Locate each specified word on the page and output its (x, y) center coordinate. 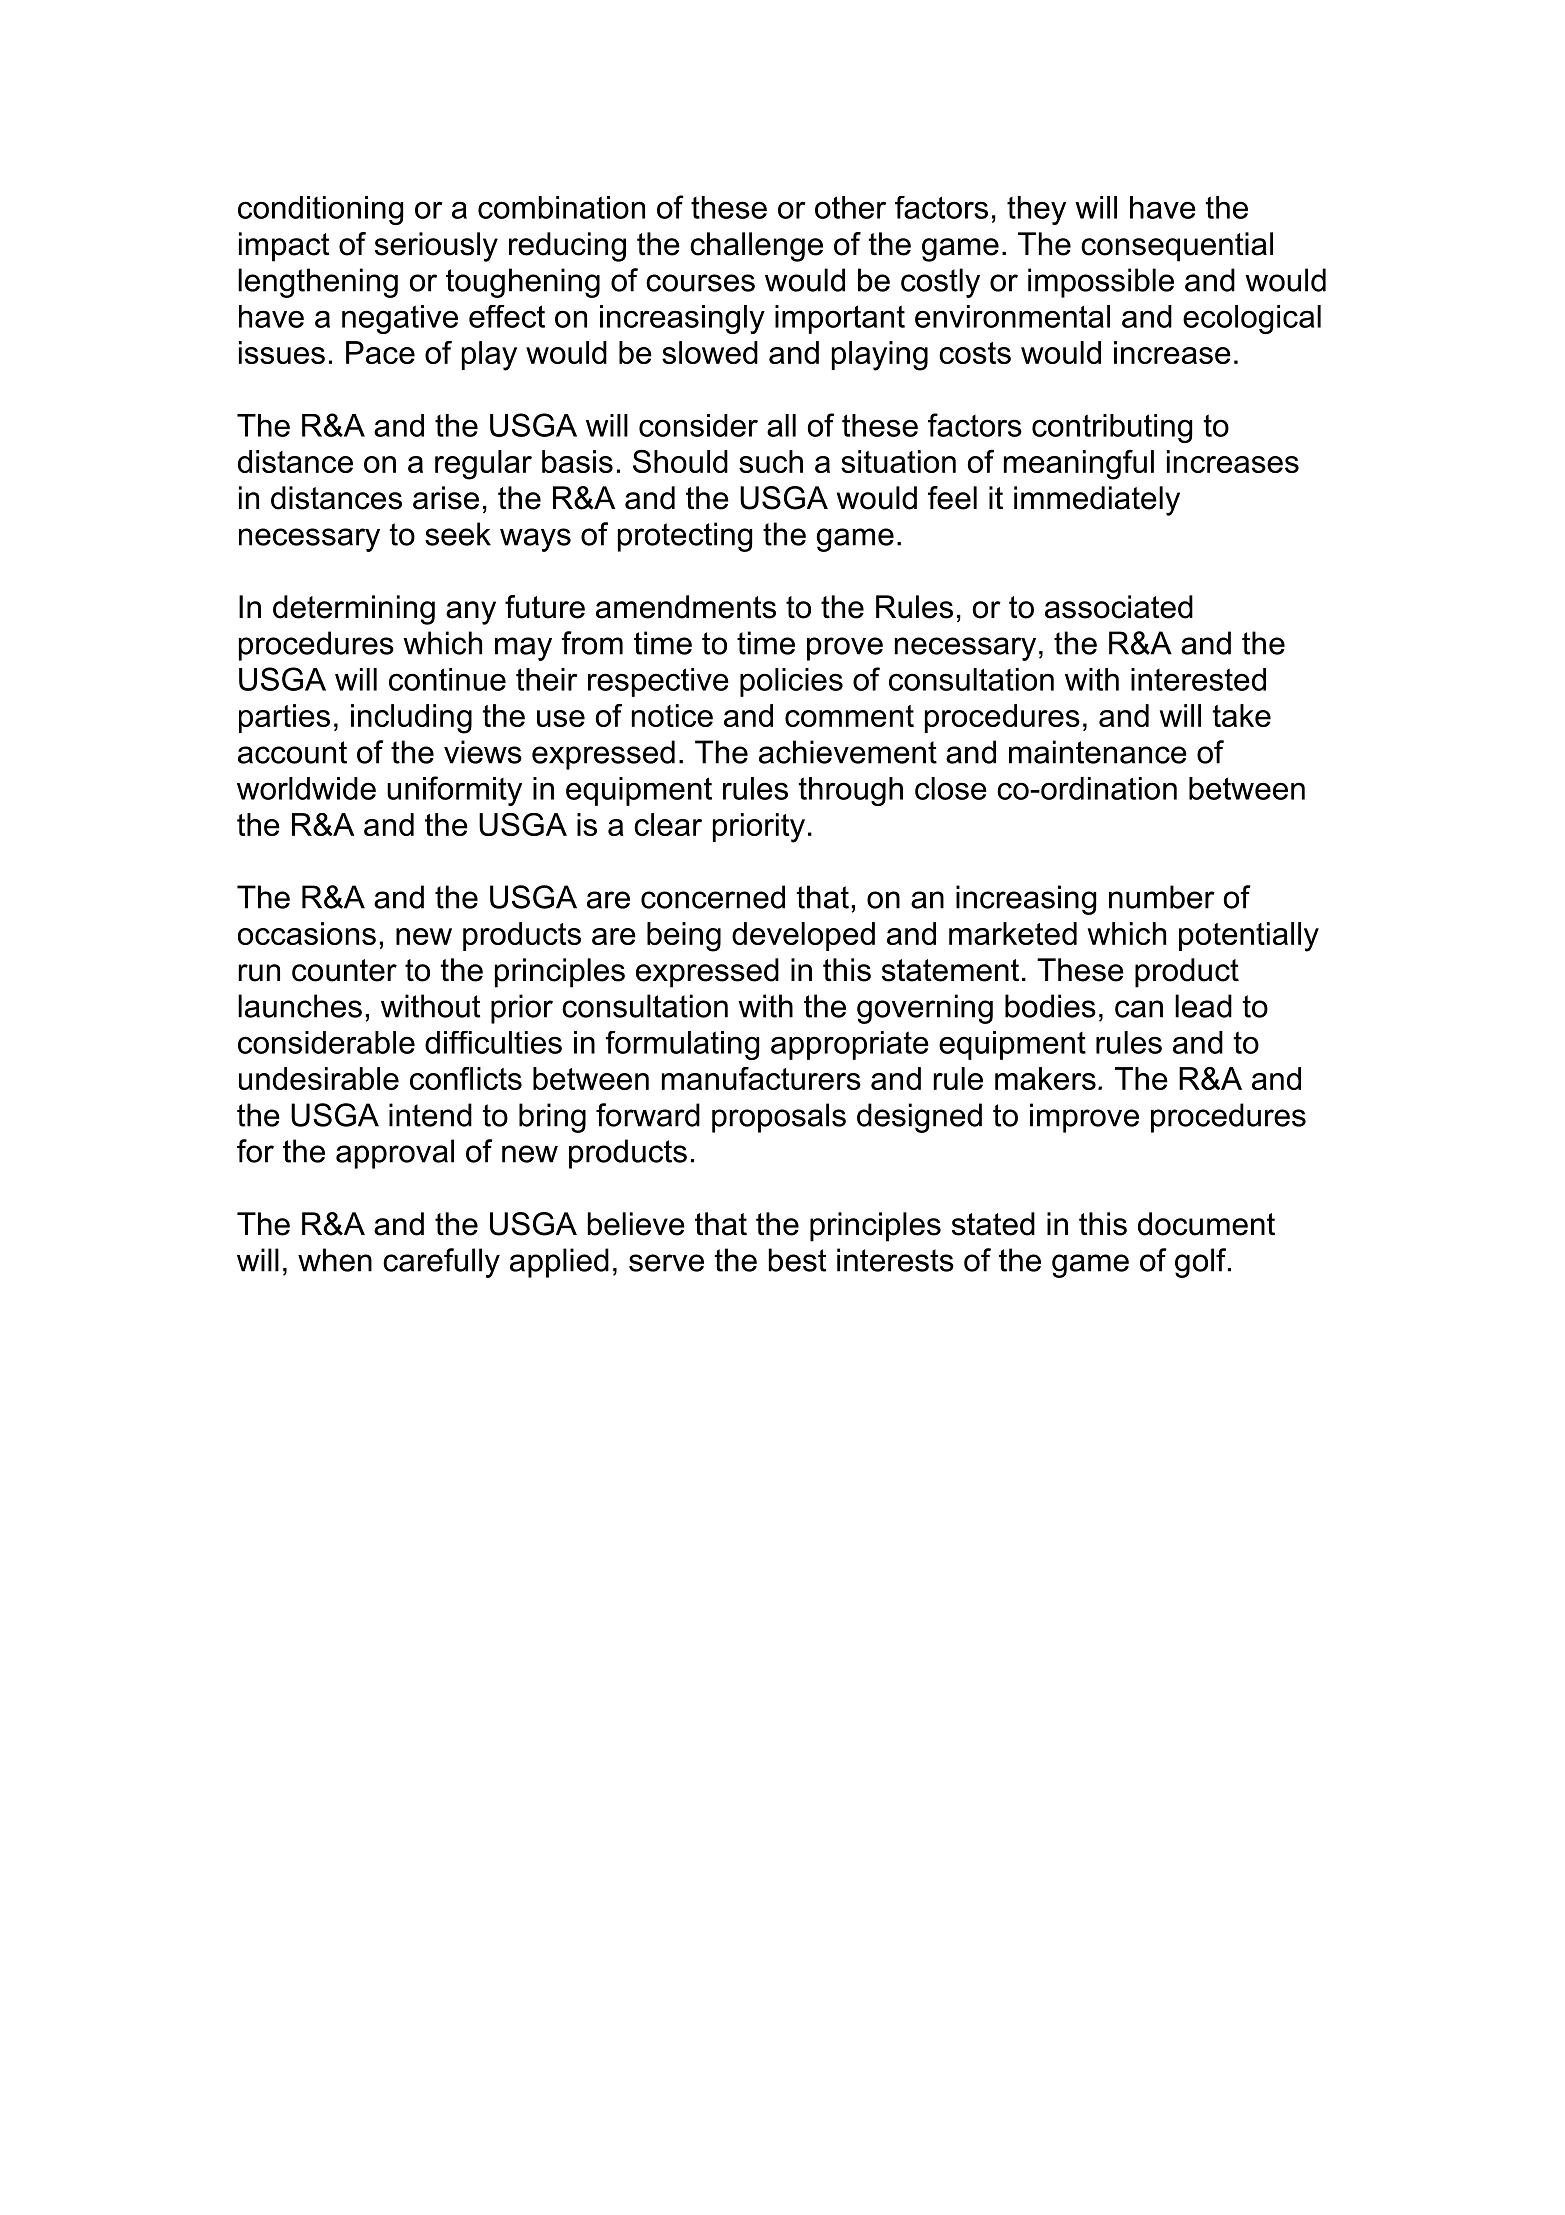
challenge (756, 247)
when (335, 1260)
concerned (713, 897)
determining (354, 610)
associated (1119, 607)
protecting (685, 537)
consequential (1177, 247)
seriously (436, 247)
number (1162, 897)
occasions (307, 933)
